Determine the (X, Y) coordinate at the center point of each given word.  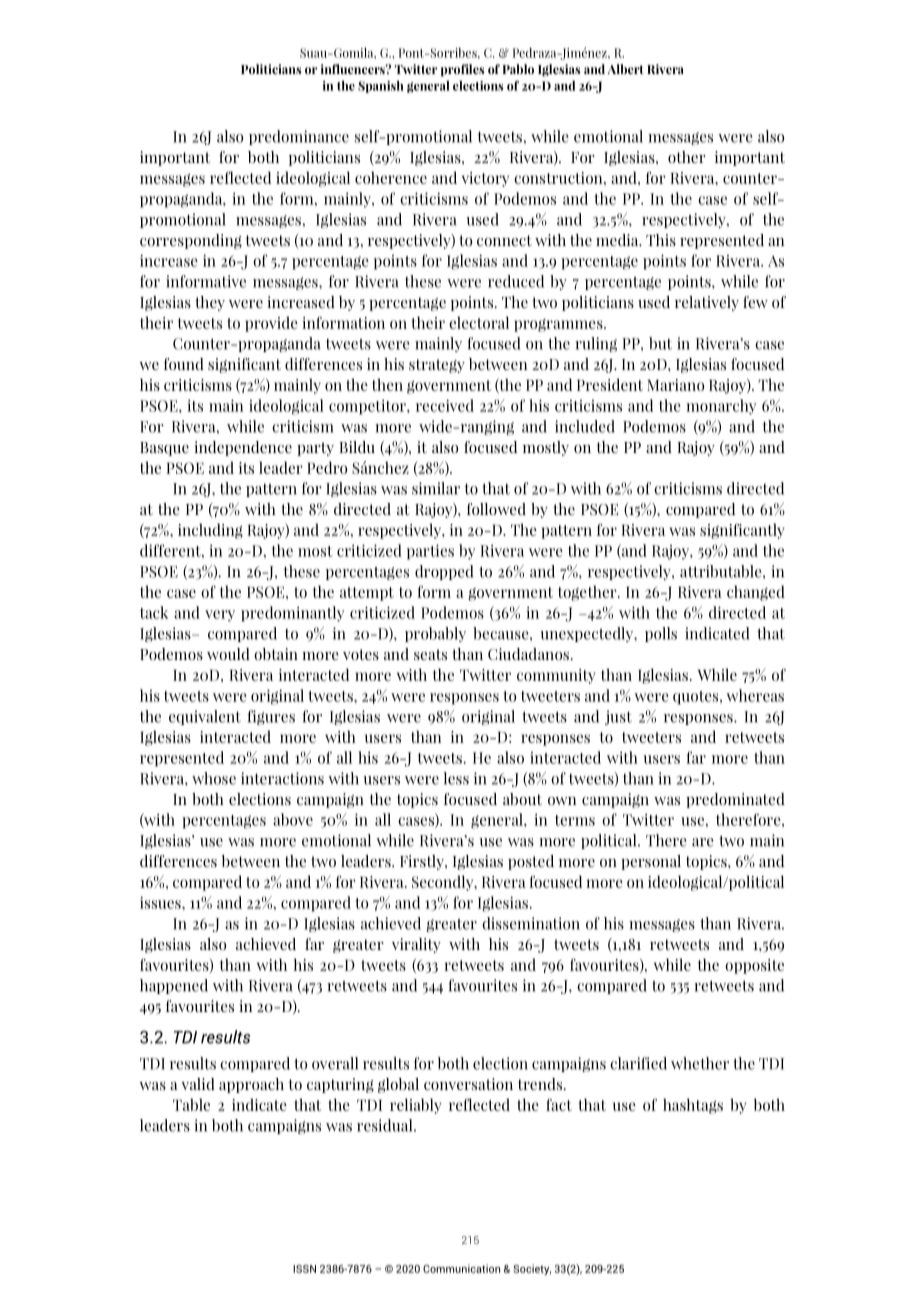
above (293, 819)
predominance (299, 137)
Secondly (444, 883)
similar (436, 488)
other (687, 157)
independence (243, 448)
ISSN (304, 1269)
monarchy (721, 407)
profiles (463, 70)
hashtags (693, 1106)
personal (651, 862)
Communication (461, 1268)
